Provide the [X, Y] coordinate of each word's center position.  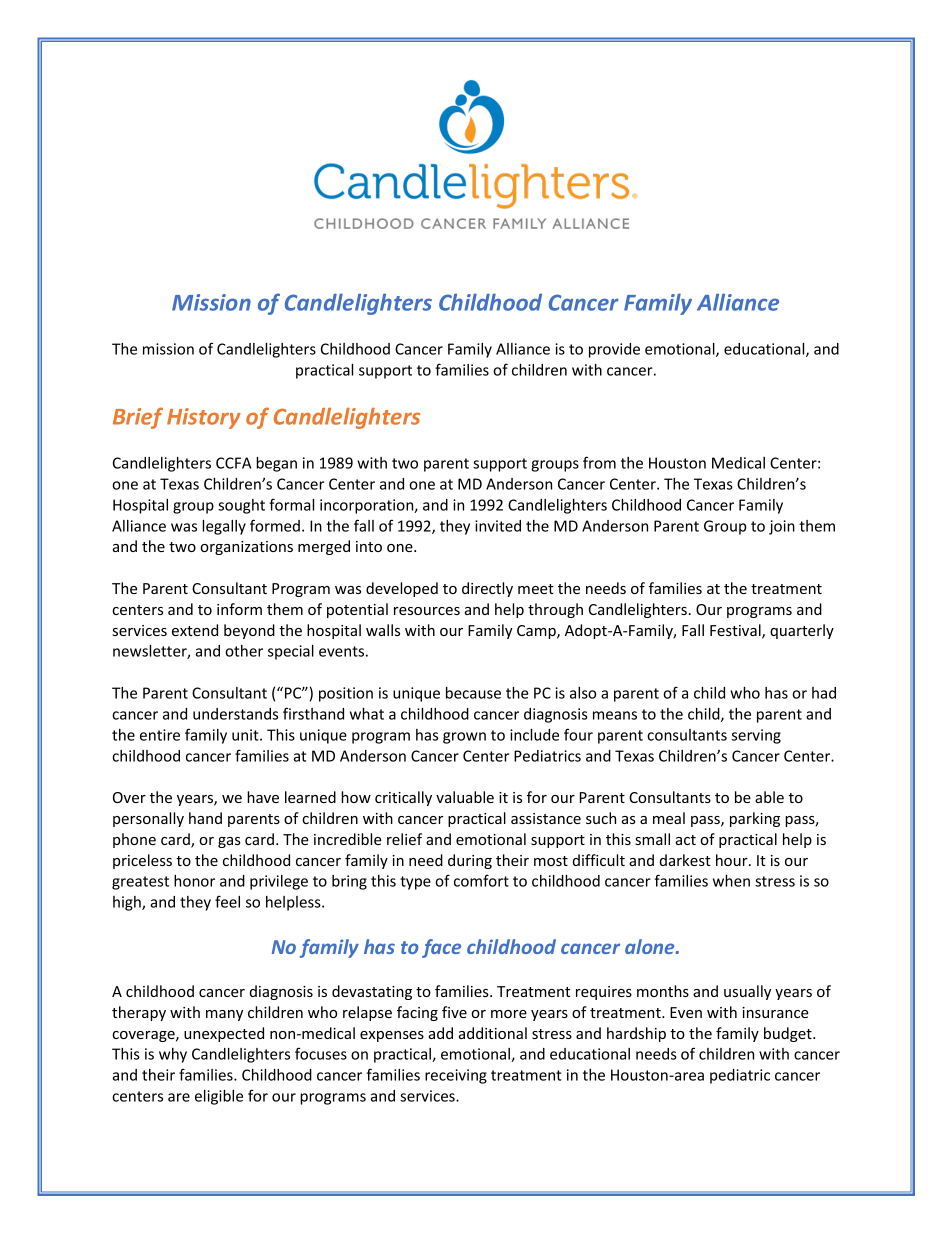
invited [498, 526]
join [782, 527]
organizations [246, 548]
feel [227, 901]
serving [756, 736]
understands [235, 714]
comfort [481, 880]
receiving [456, 1076]
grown [464, 738]
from [599, 462]
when [731, 881]
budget [789, 1034]
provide [614, 350]
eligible [219, 1097]
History [204, 418]
